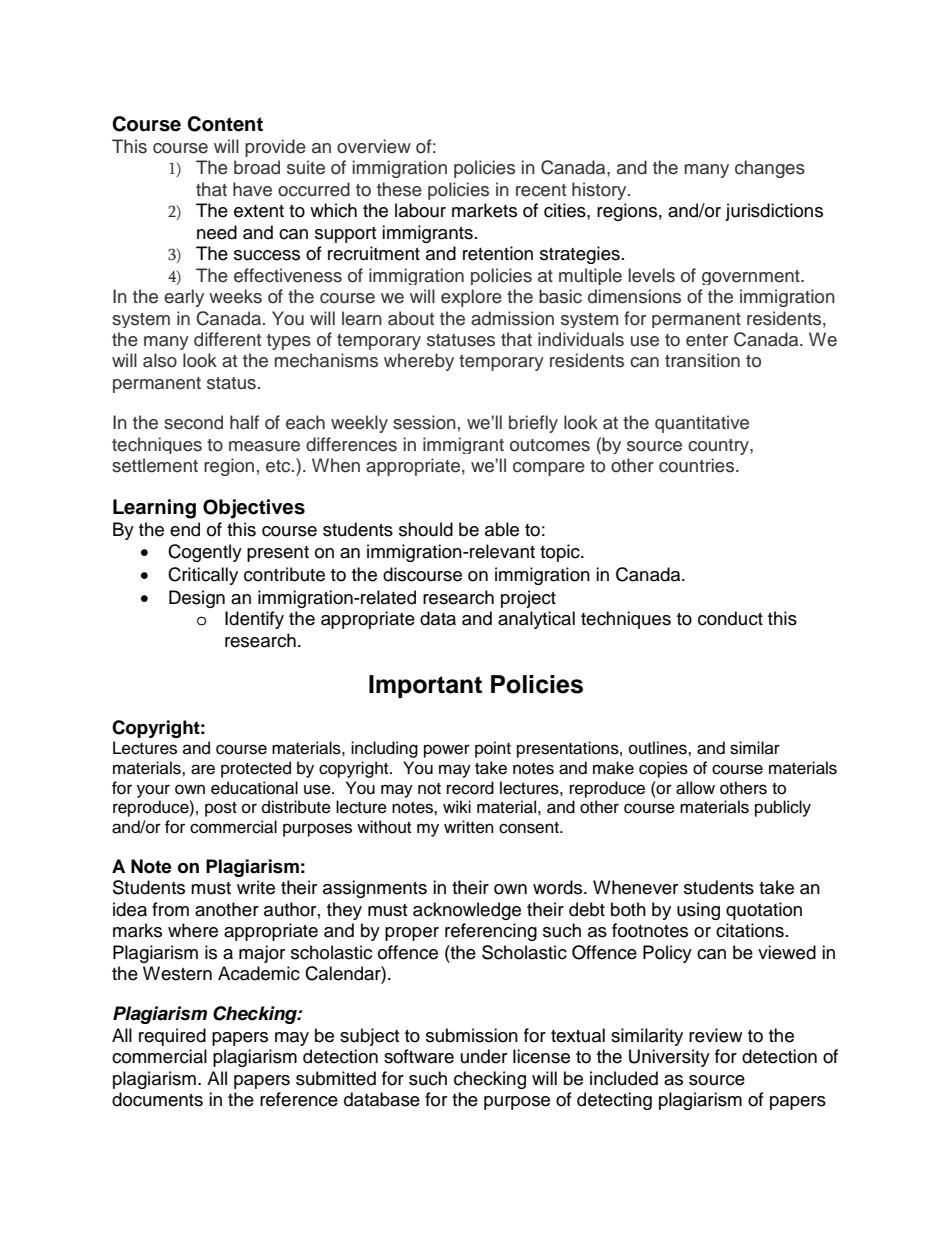 This screenshot has height=1233, width=952. What do you see at coordinates (770, 169) in the screenshot?
I see `changes` at bounding box center [770, 169].
